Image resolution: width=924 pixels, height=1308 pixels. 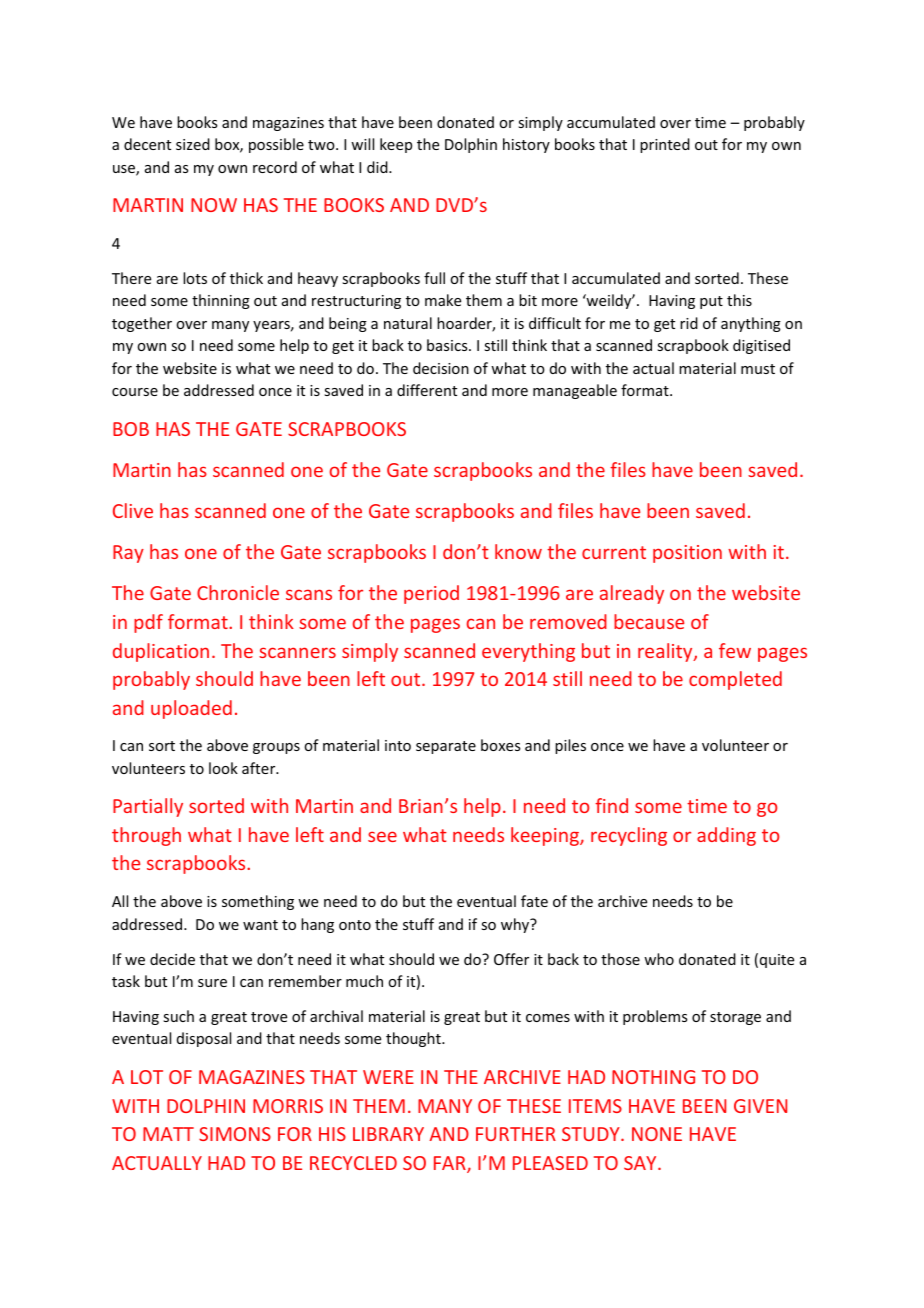 What do you see at coordinates (657, 1134) in the screenshot?
I see `NONE` at bounding box center [657, 1134].
